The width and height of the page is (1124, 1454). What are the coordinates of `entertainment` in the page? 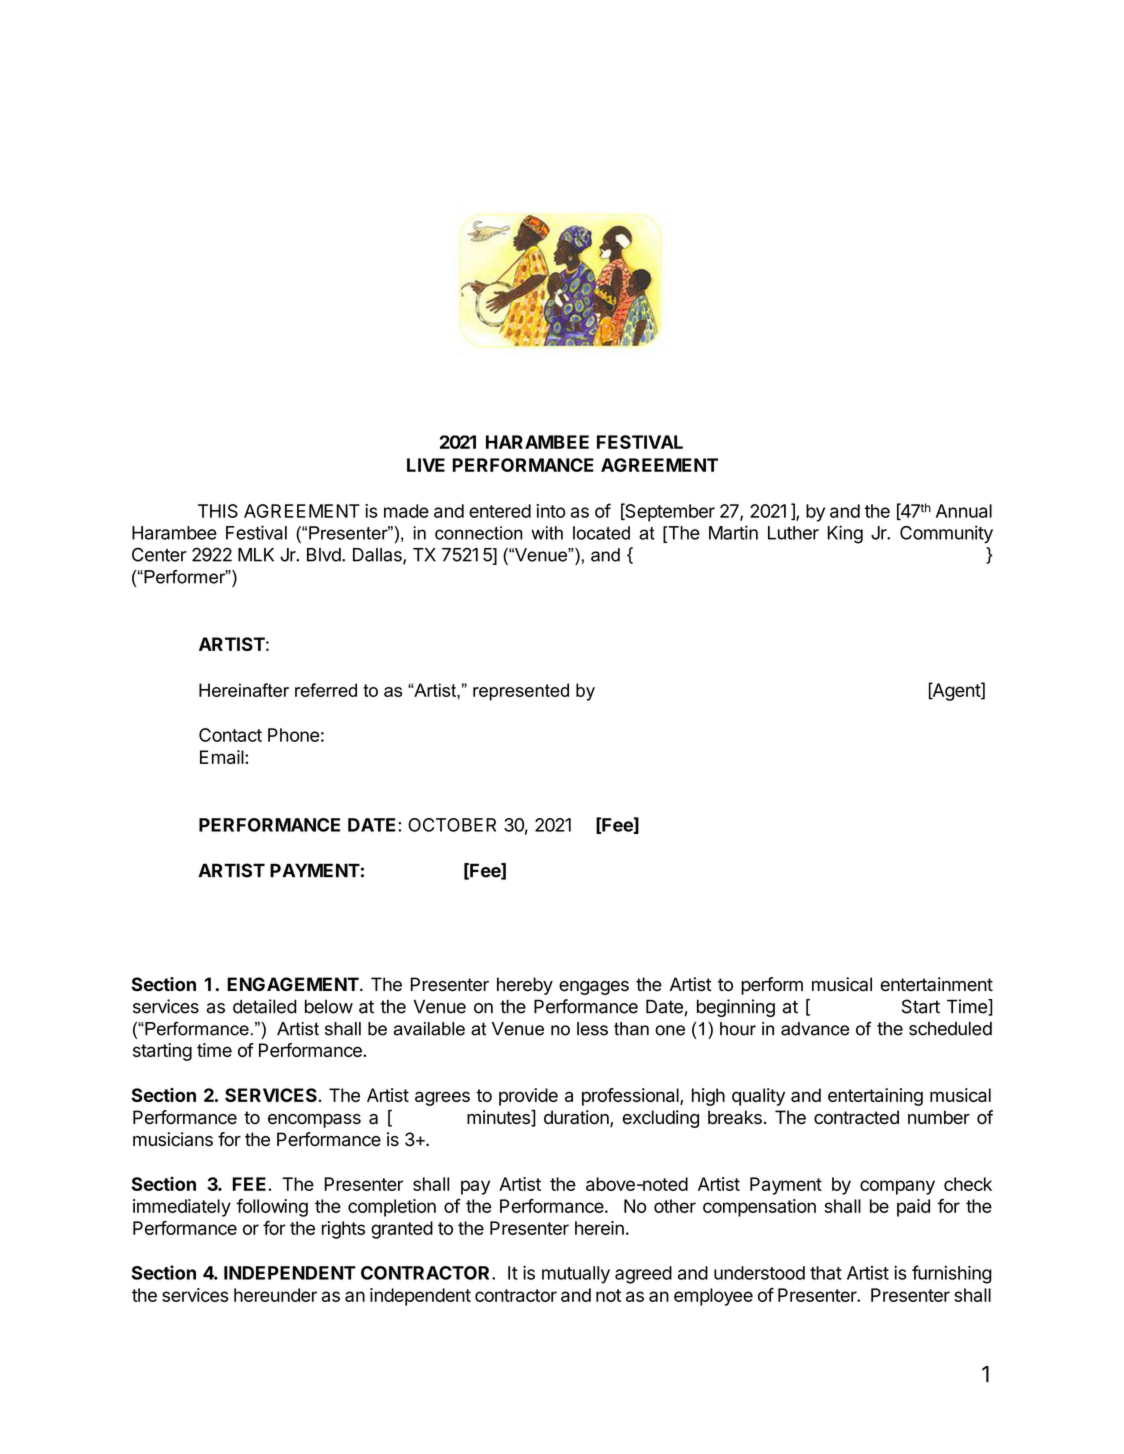 It's located at (936, 984).
